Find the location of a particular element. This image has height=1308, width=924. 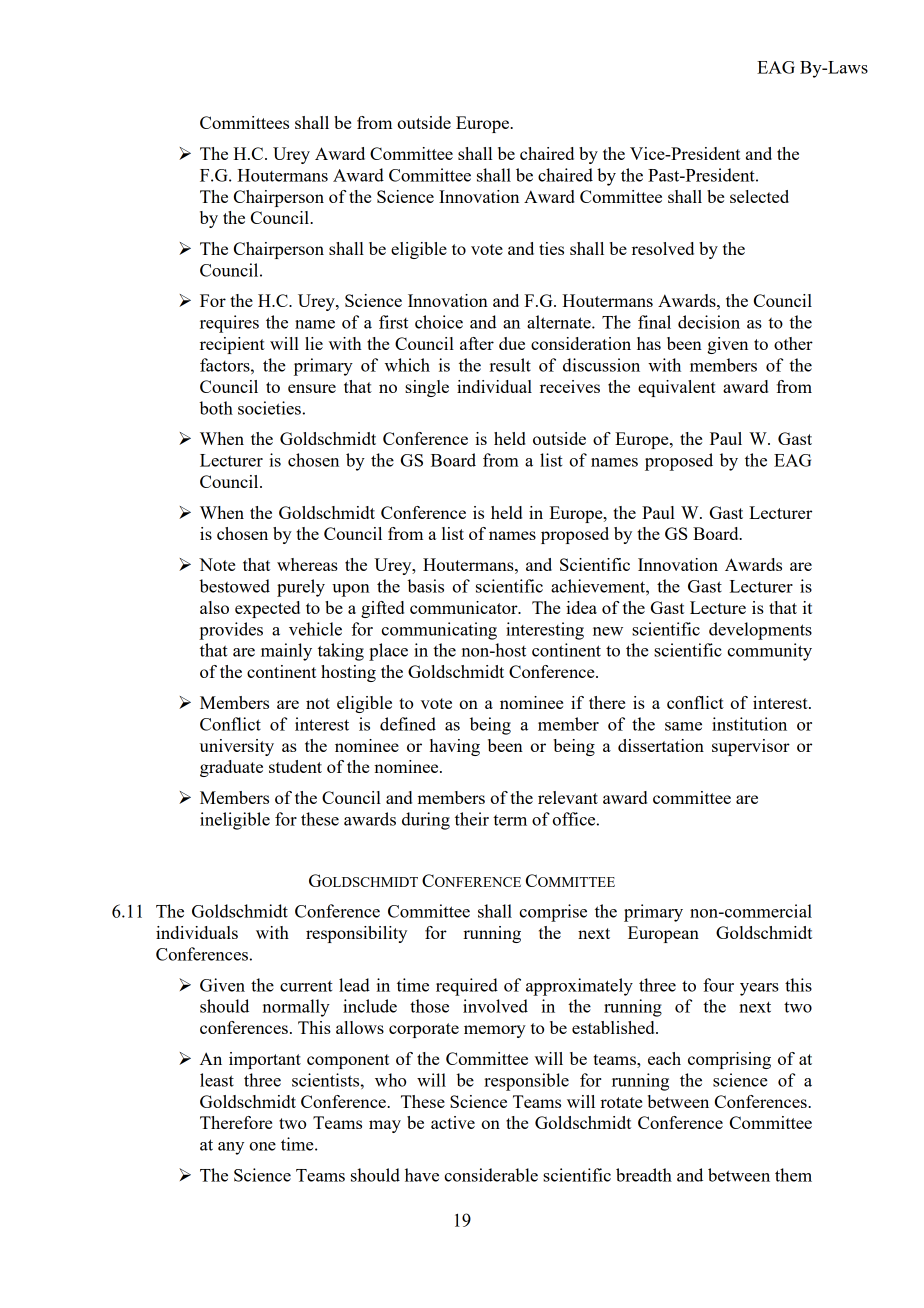

selected is located at coordinates (759, 196).
